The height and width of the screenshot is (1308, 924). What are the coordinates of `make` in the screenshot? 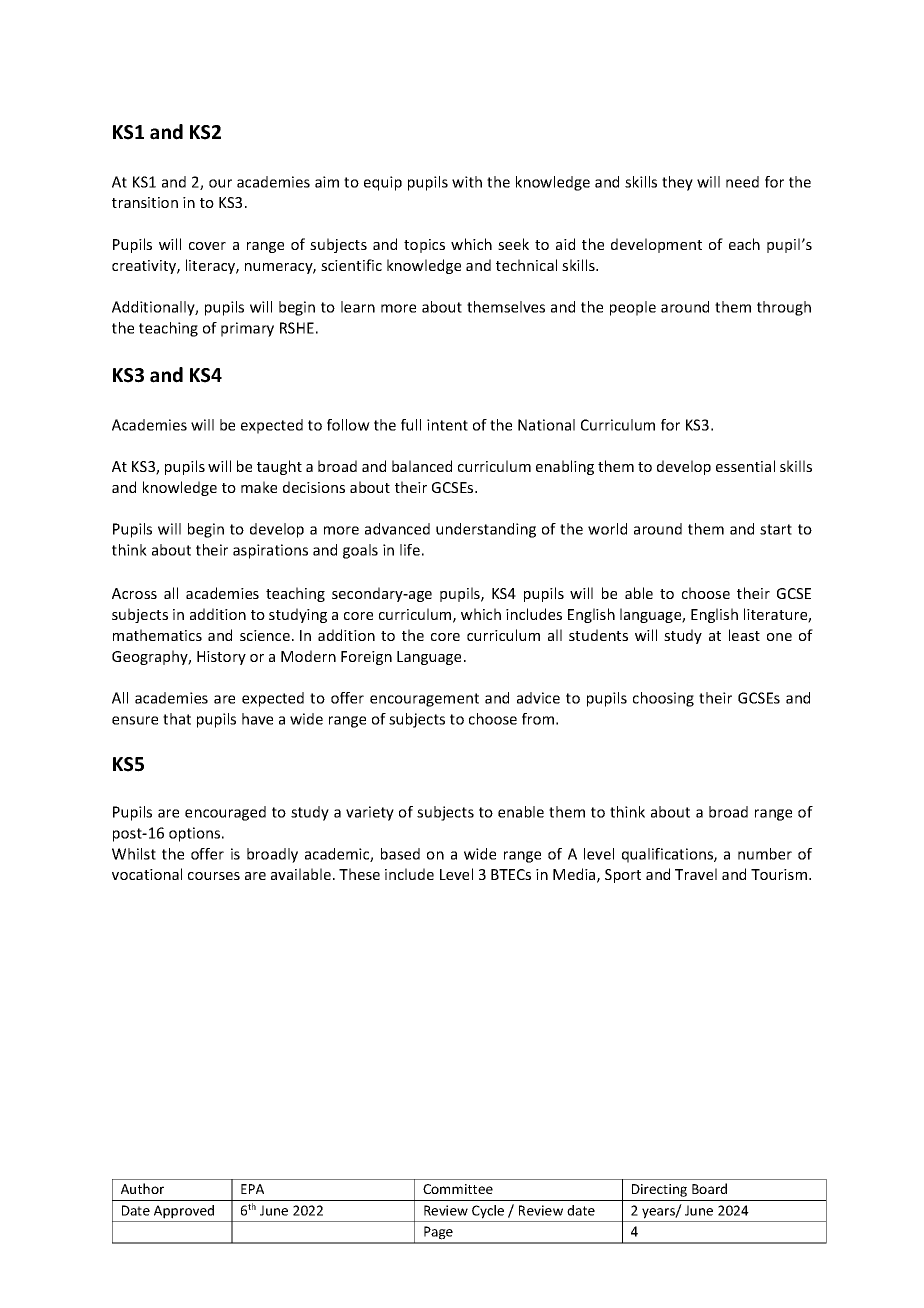 It's located at (259, 487).
